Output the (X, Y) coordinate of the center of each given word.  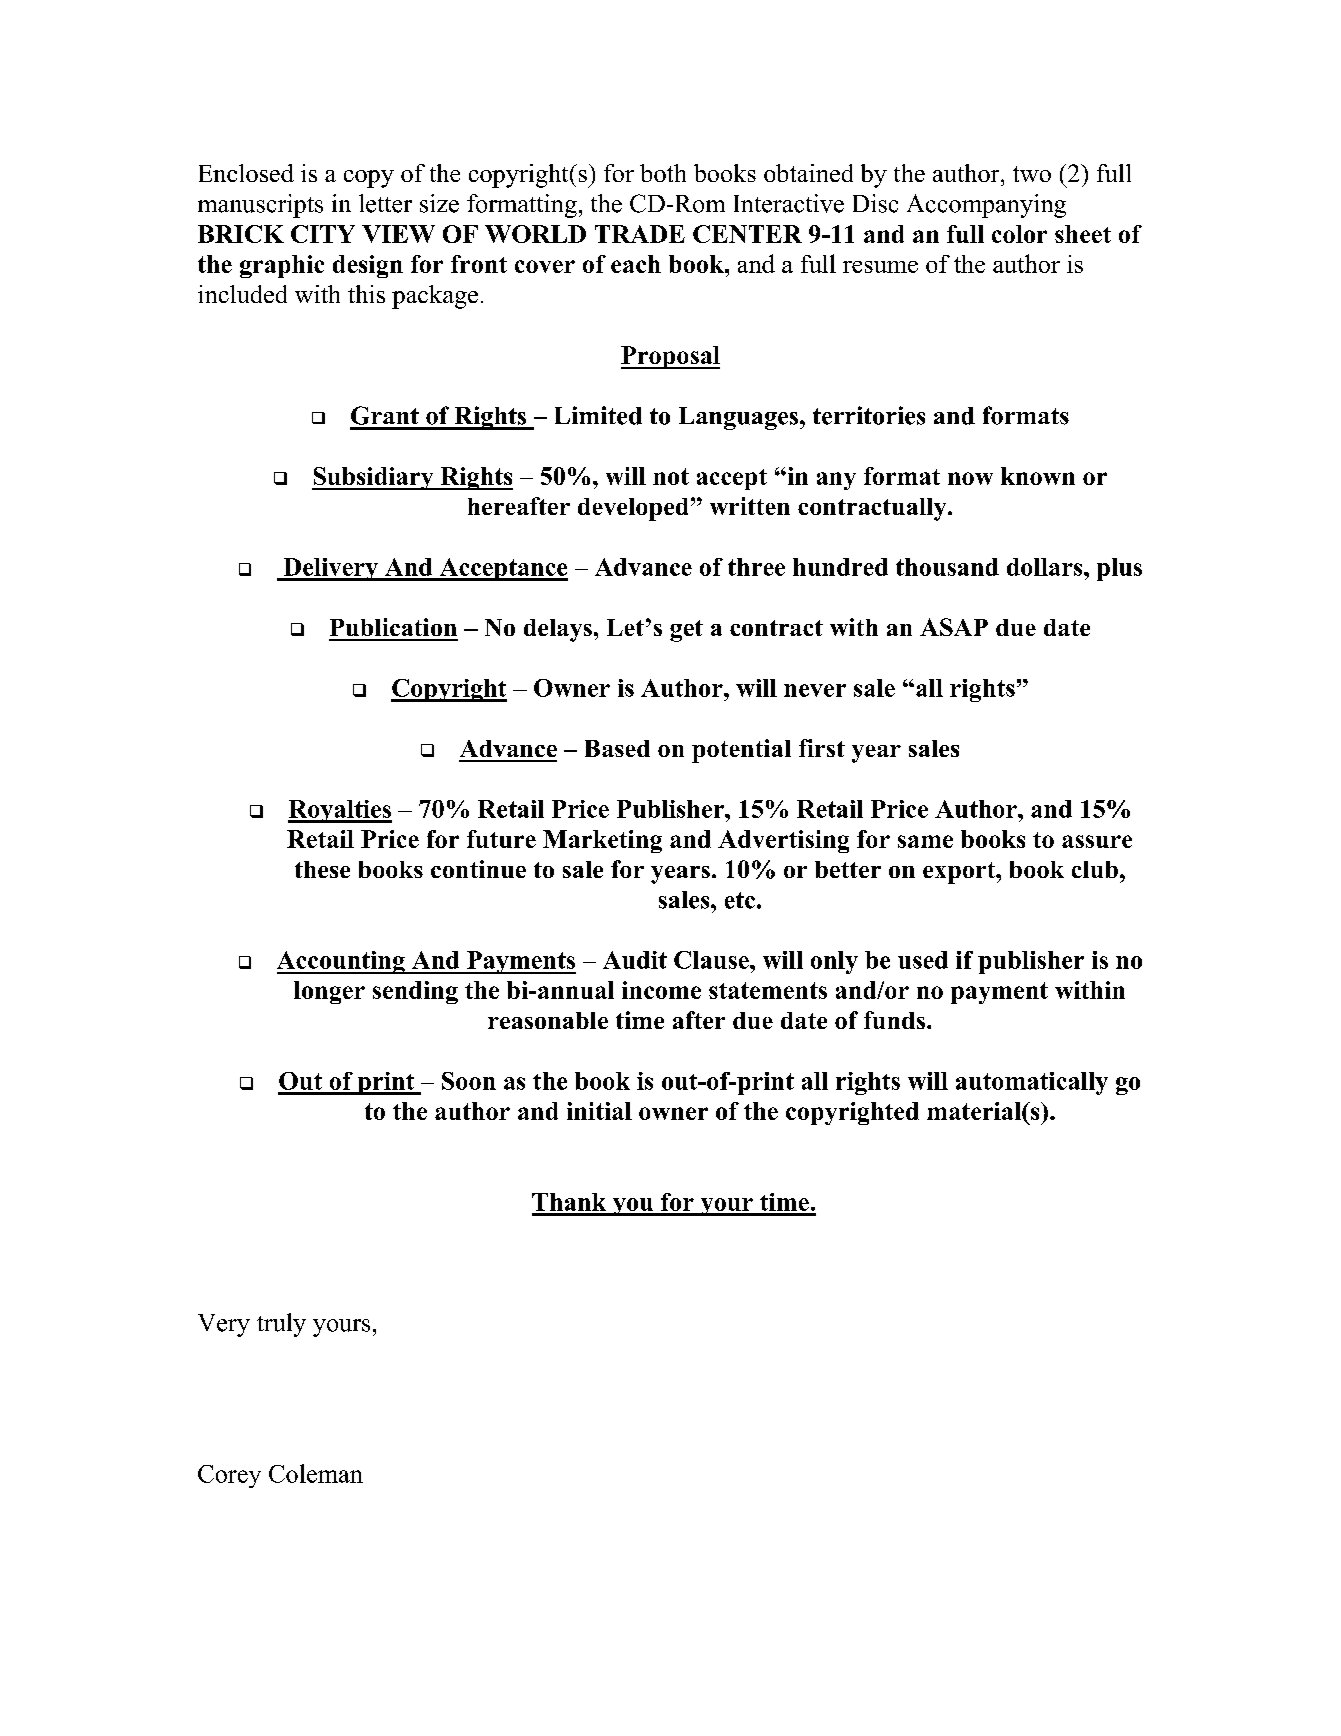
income (661, 990)
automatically (1032, 1083)
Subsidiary (374, 478)
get (686, 631)
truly (281, 1325)
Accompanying (986, 206)
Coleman (316, 1473)
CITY (323, 234)
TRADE (640, 234)
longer (329, 992)
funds (894, 1020)
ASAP (954, 627)
